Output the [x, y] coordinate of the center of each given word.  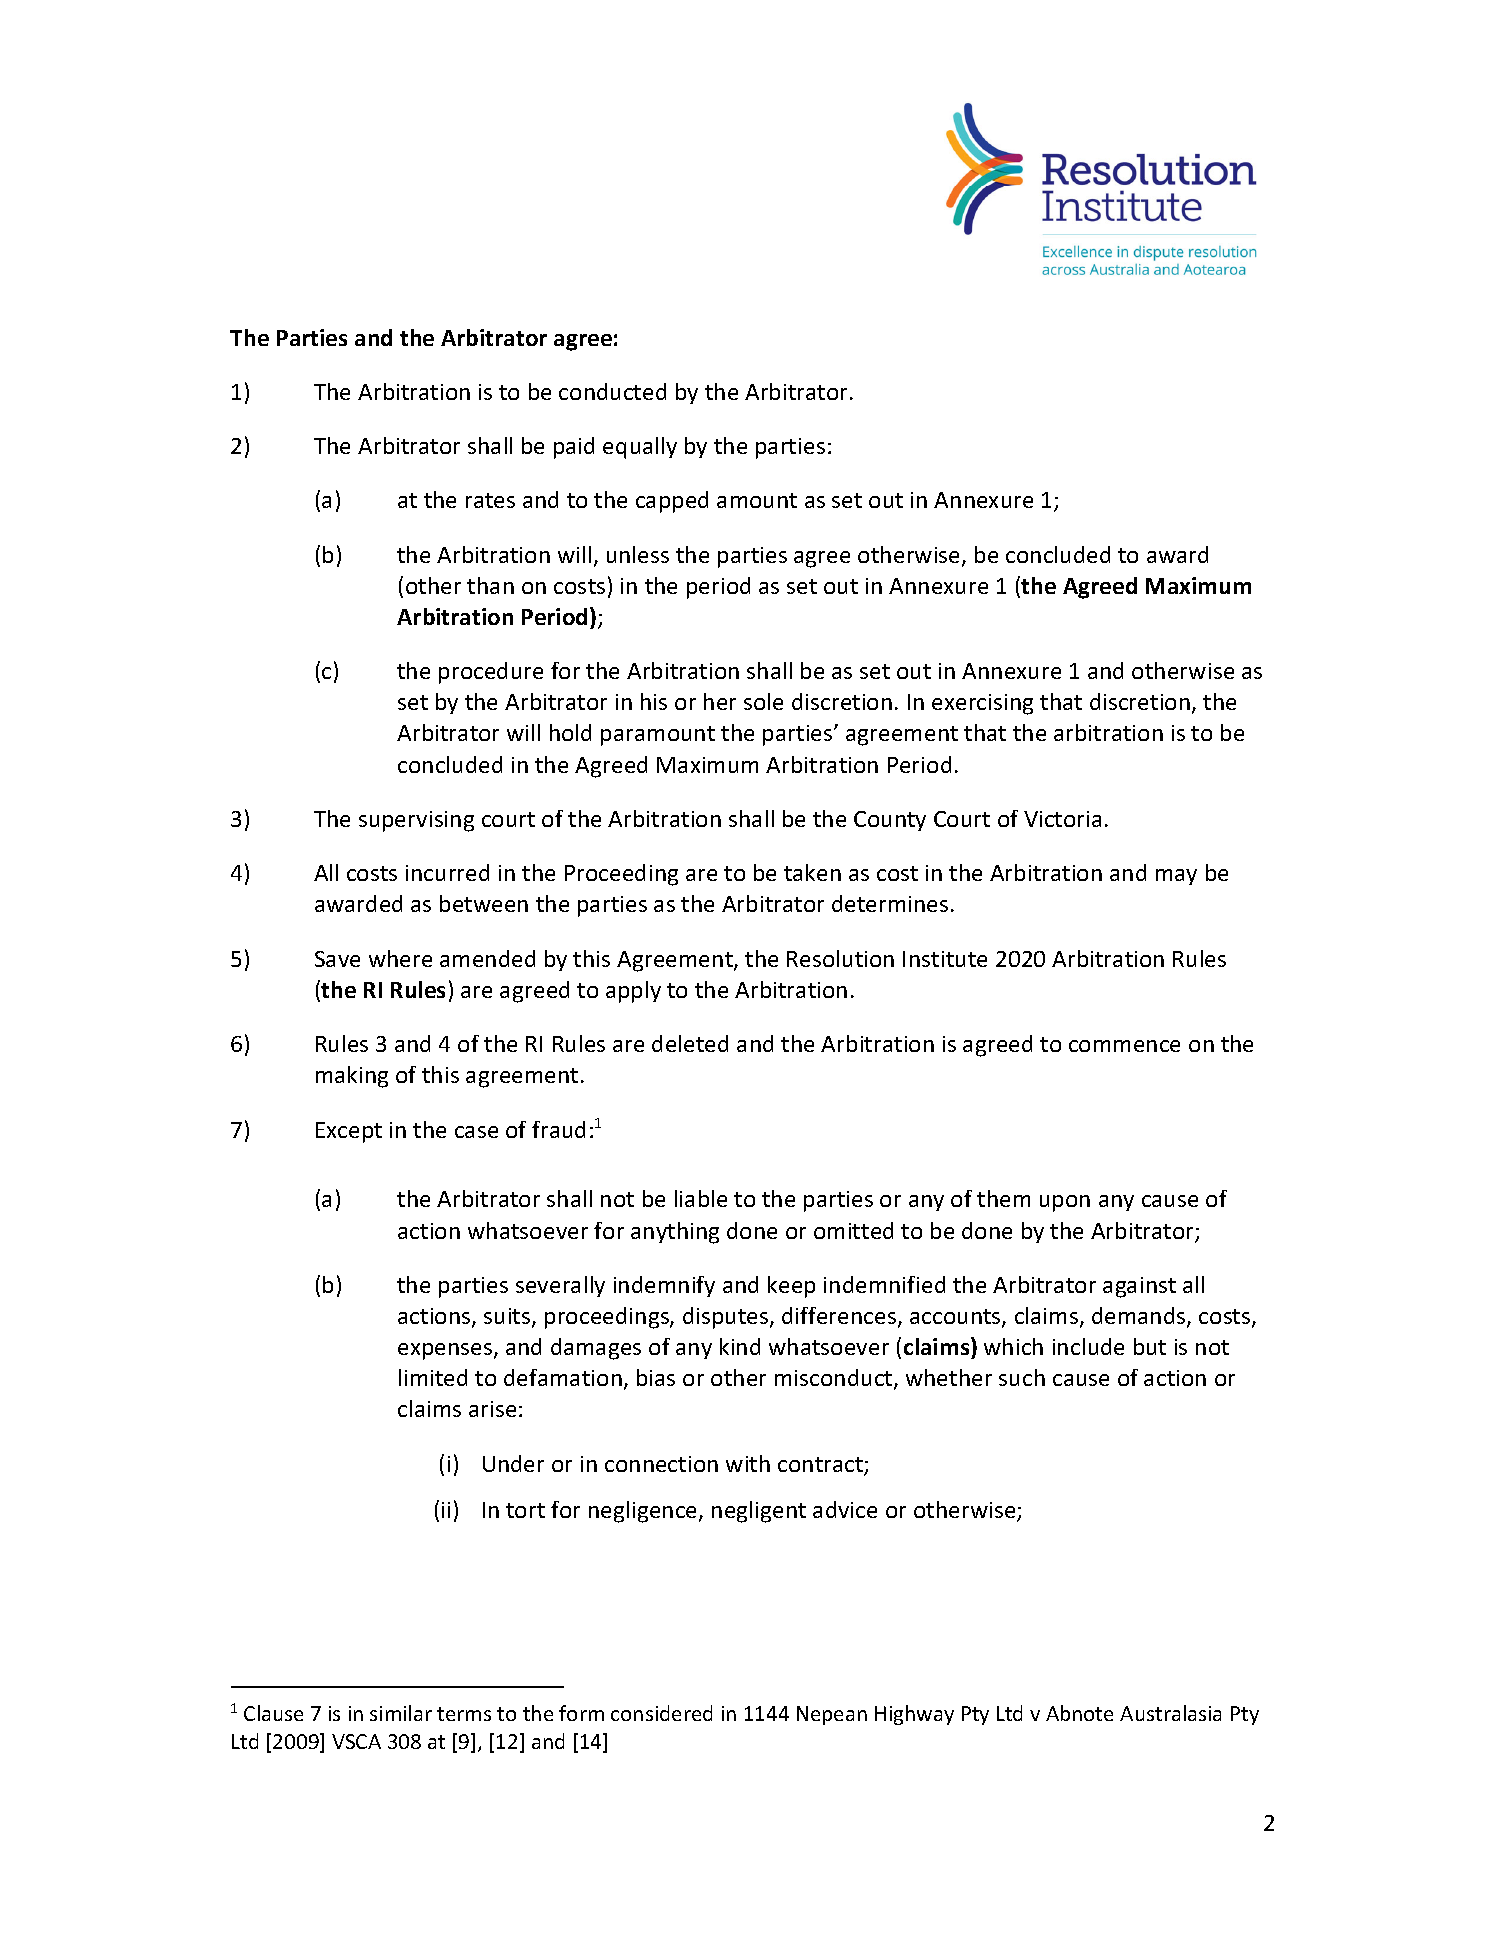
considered [661, 1713]
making [352, 1077]
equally [640, 448]
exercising [982, 704]
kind [740, 1346]
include [1088, 1346]
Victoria [1062, 819]
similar [401, 1713]
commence [1124, 1046]
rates [490, 500]
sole [763, 701]
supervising [416, 821]
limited [433, 1377]
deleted [690, 1043]
